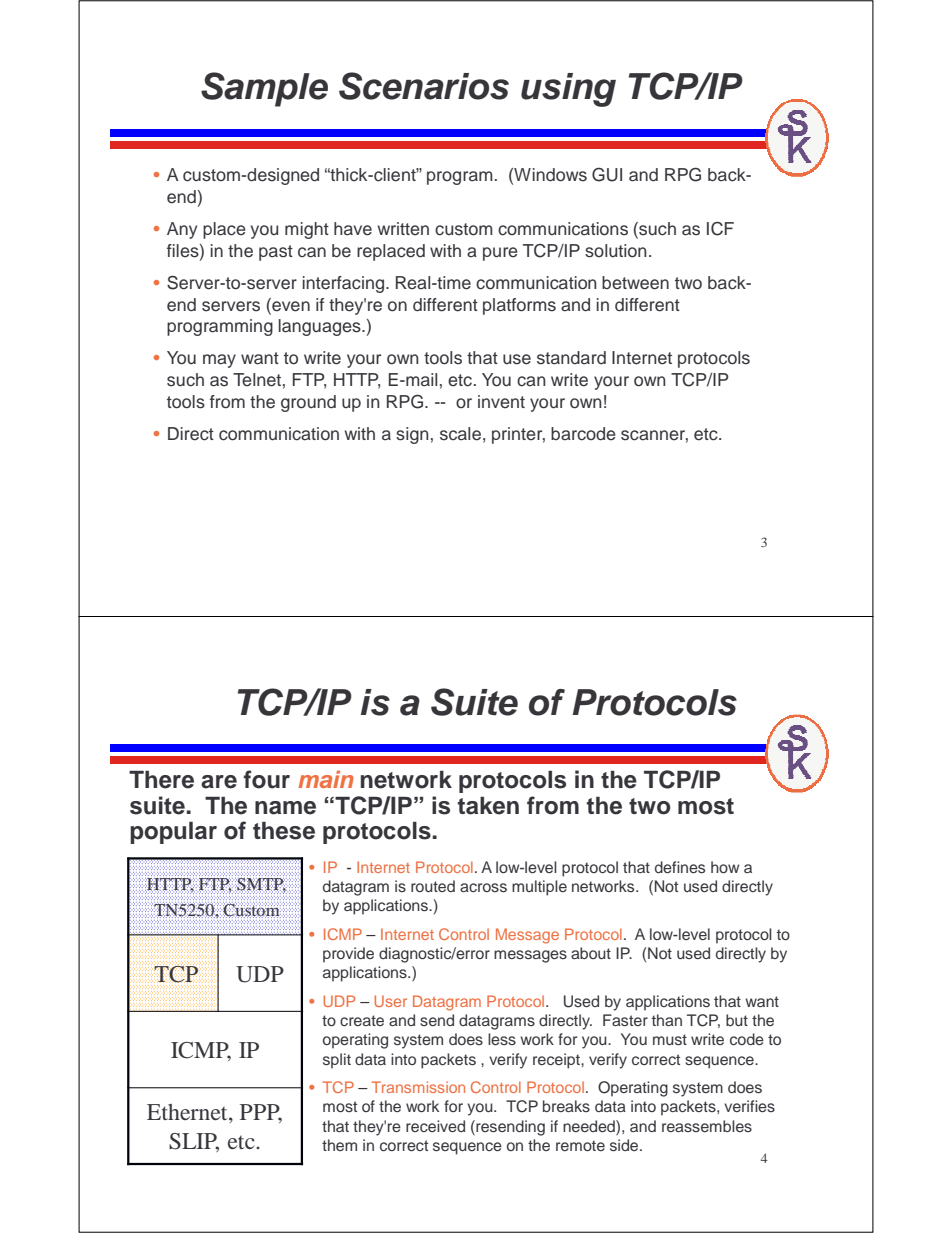  Describe the element at coordinates (264, 89) in the screenshot. I see `Sample` at that location.
